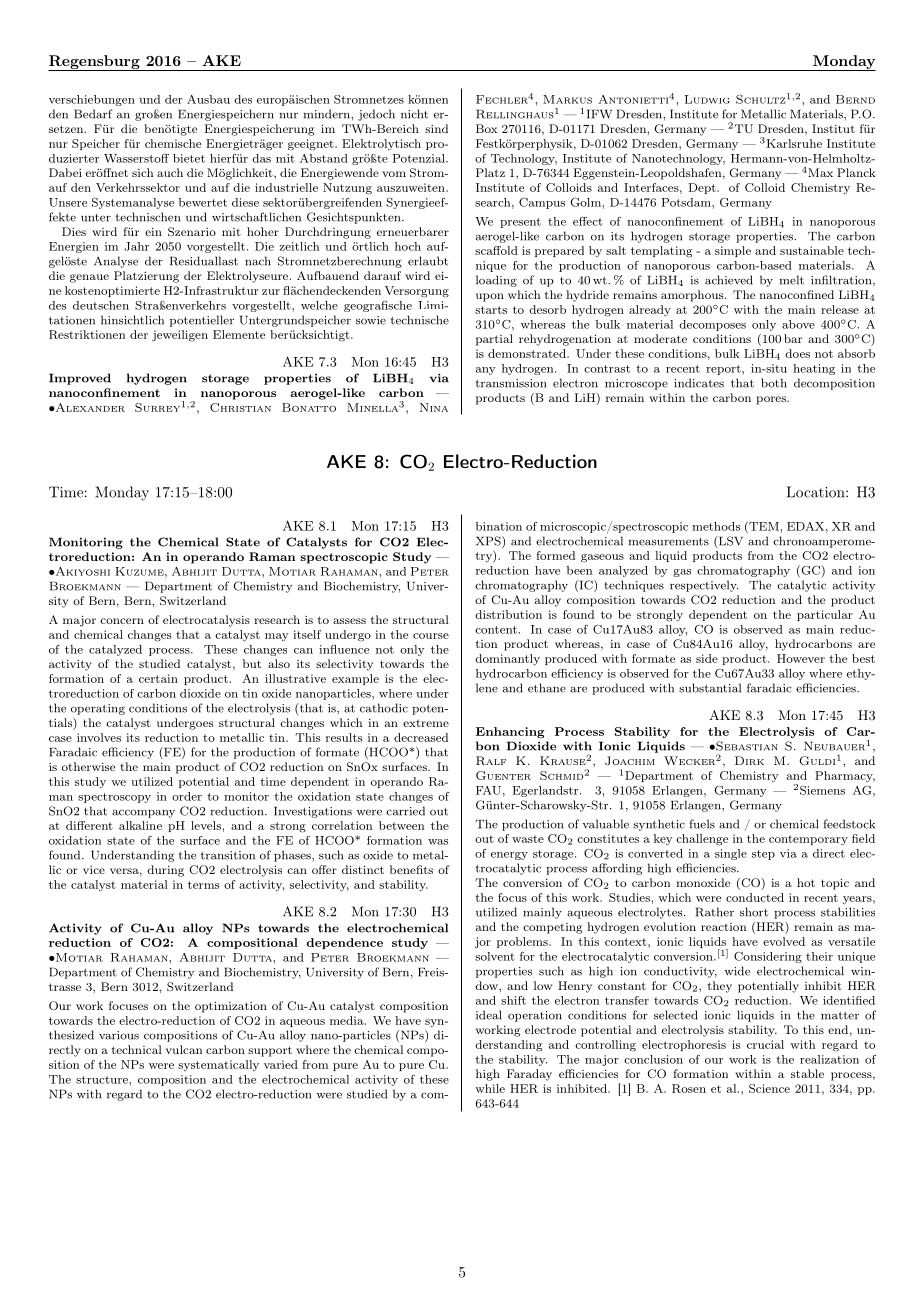  What do you see at coordinates (143, 813) in the document?
I see `accompany` at bounding box center [143, 813].
